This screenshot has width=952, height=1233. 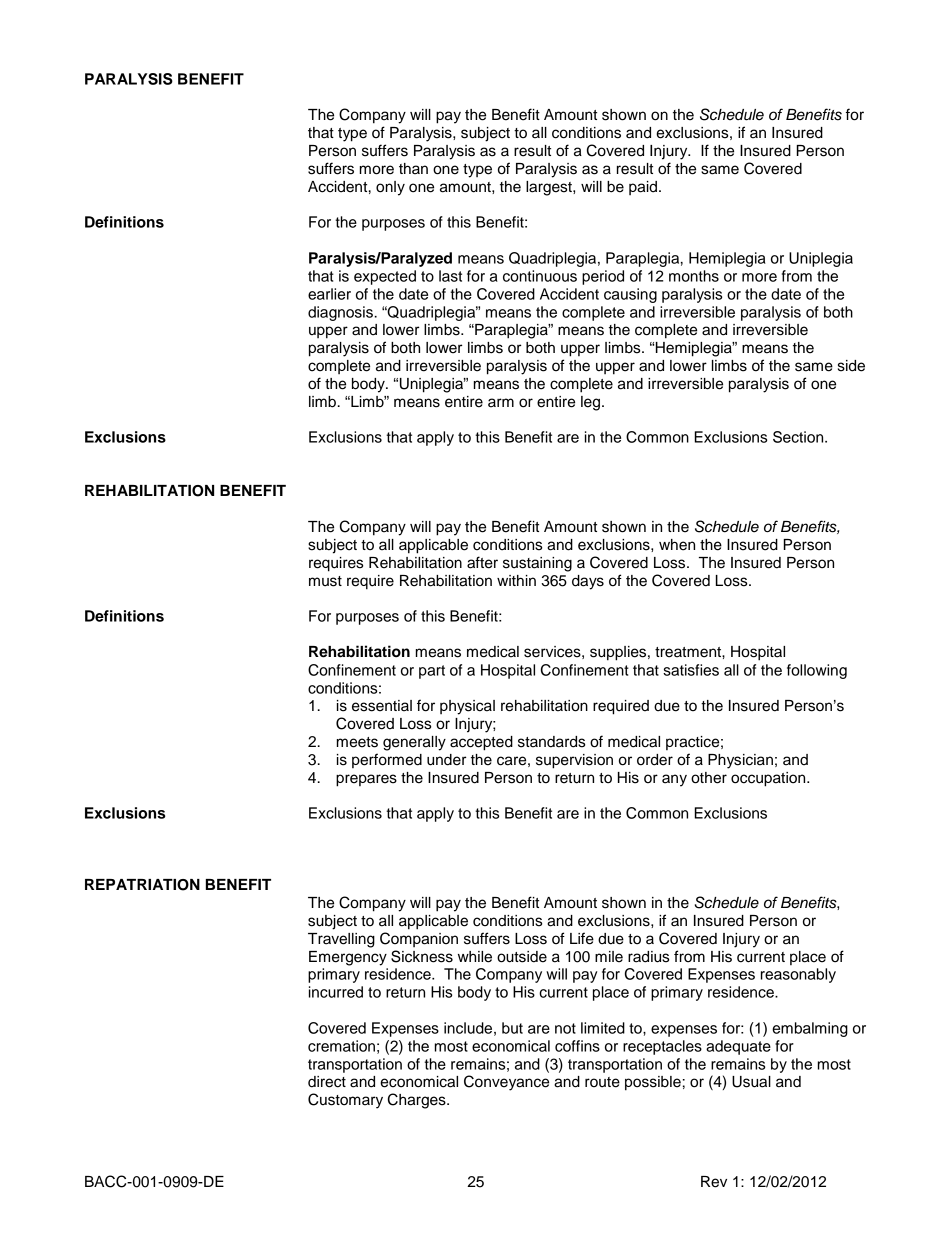 I want to click on paid, so click(x=644, y=188).
